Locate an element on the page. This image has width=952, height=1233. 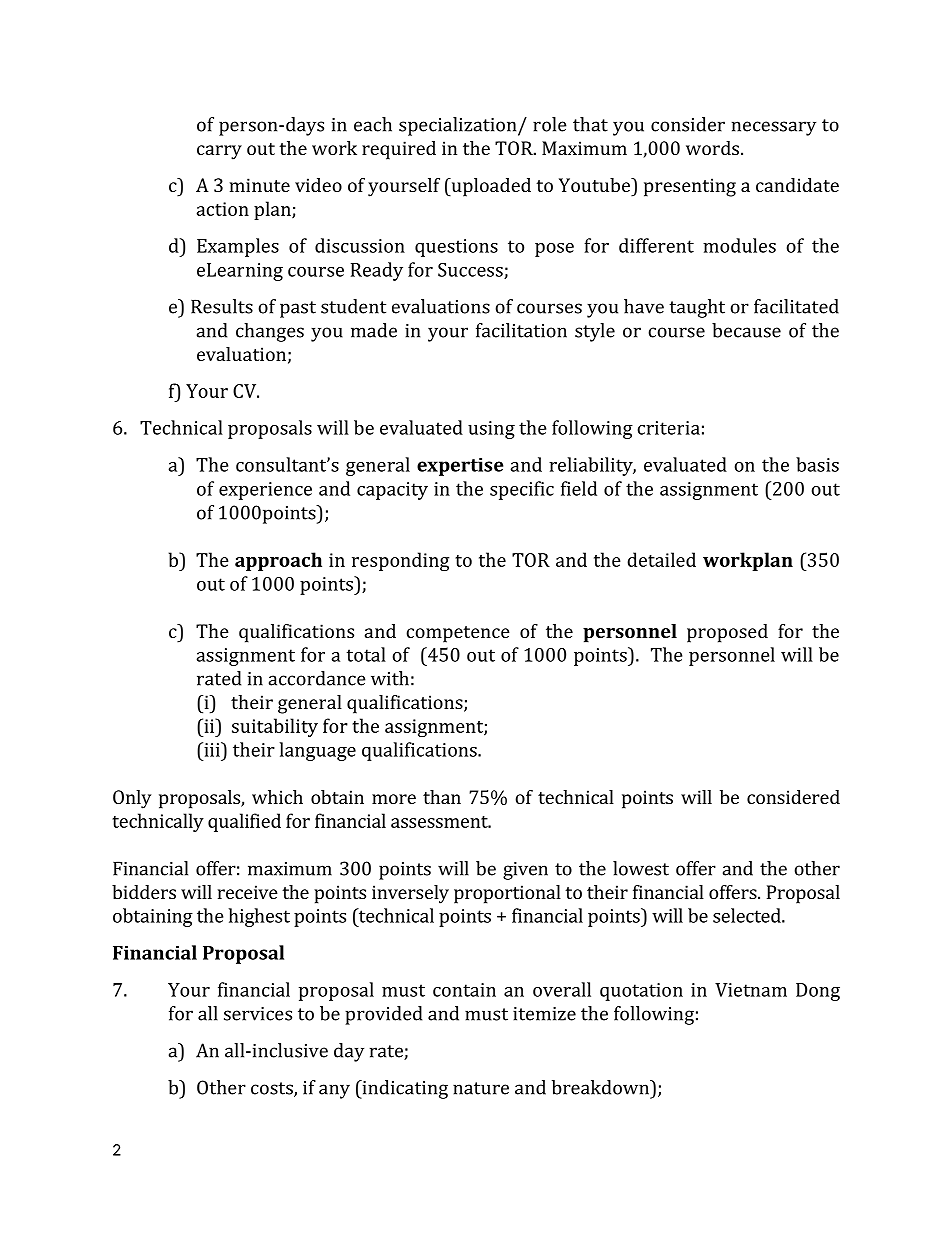
costs is located at coordinates (273, 1089).
